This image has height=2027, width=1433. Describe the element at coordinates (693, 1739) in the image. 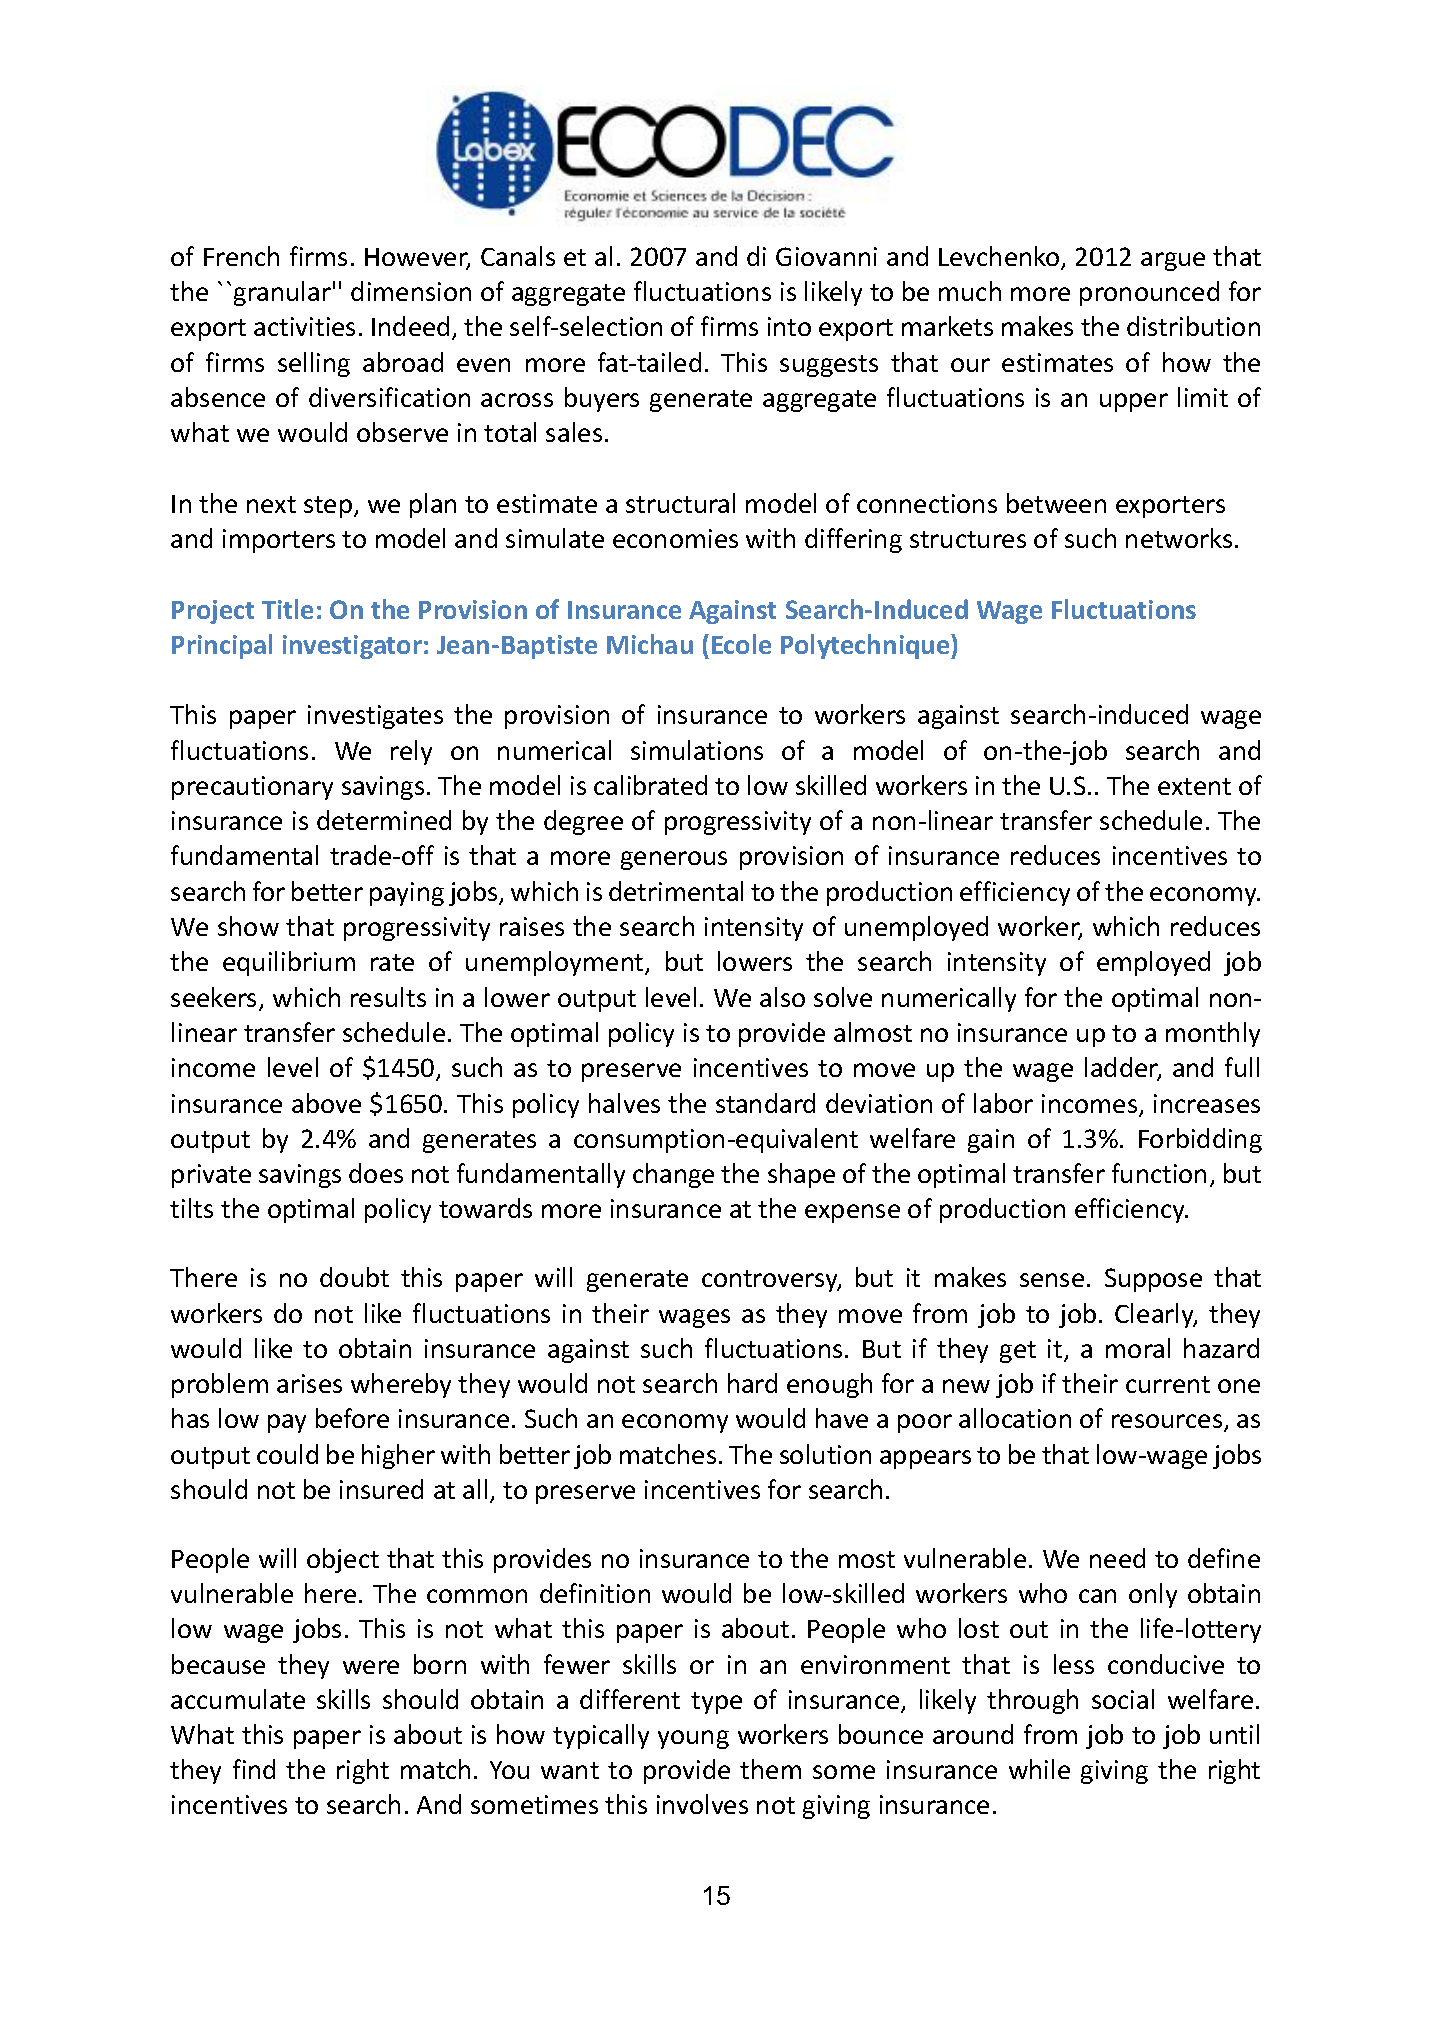

I see `young` at that location.
